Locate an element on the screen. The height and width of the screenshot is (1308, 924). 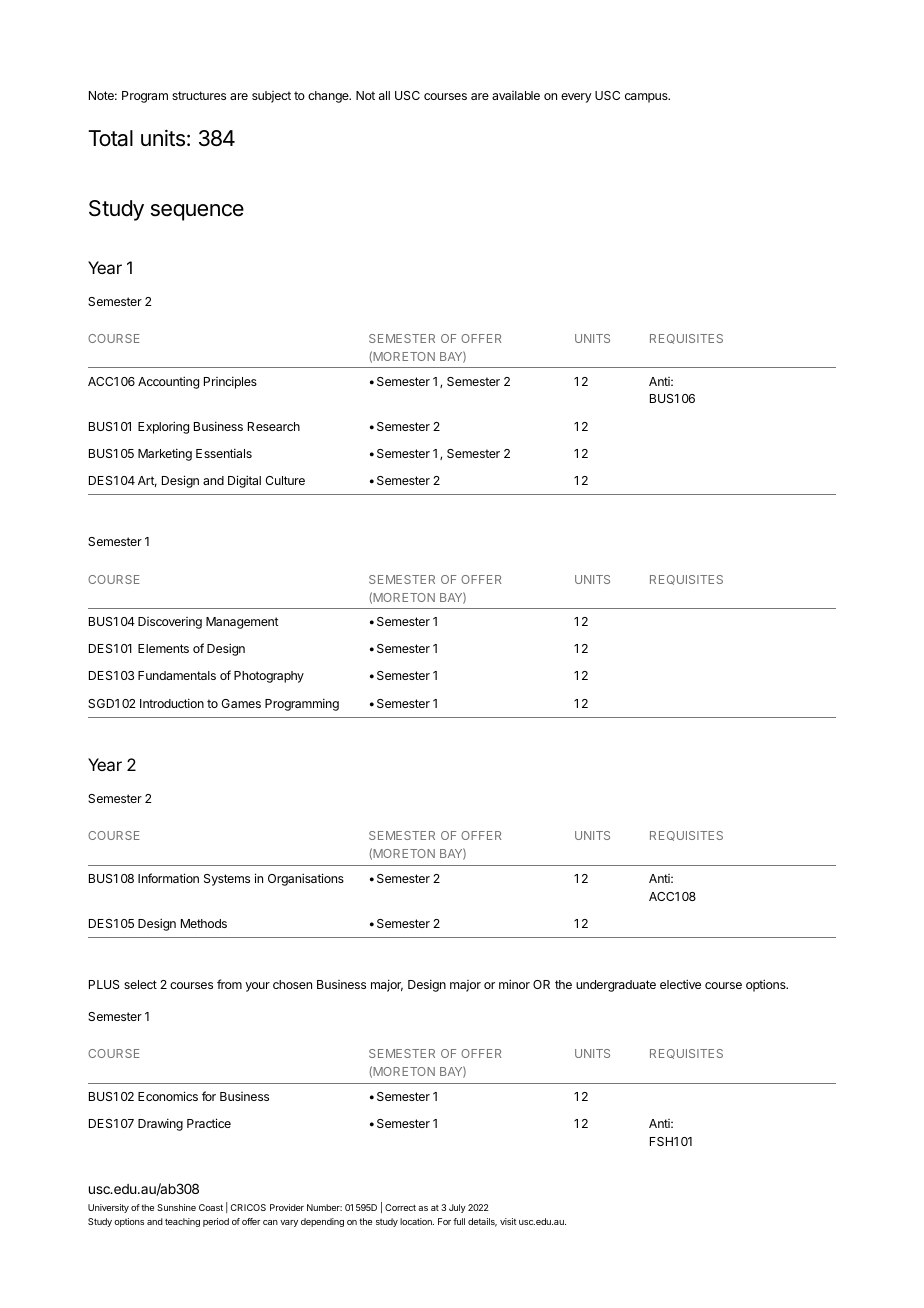
all is located at coordinates (384, 95).
